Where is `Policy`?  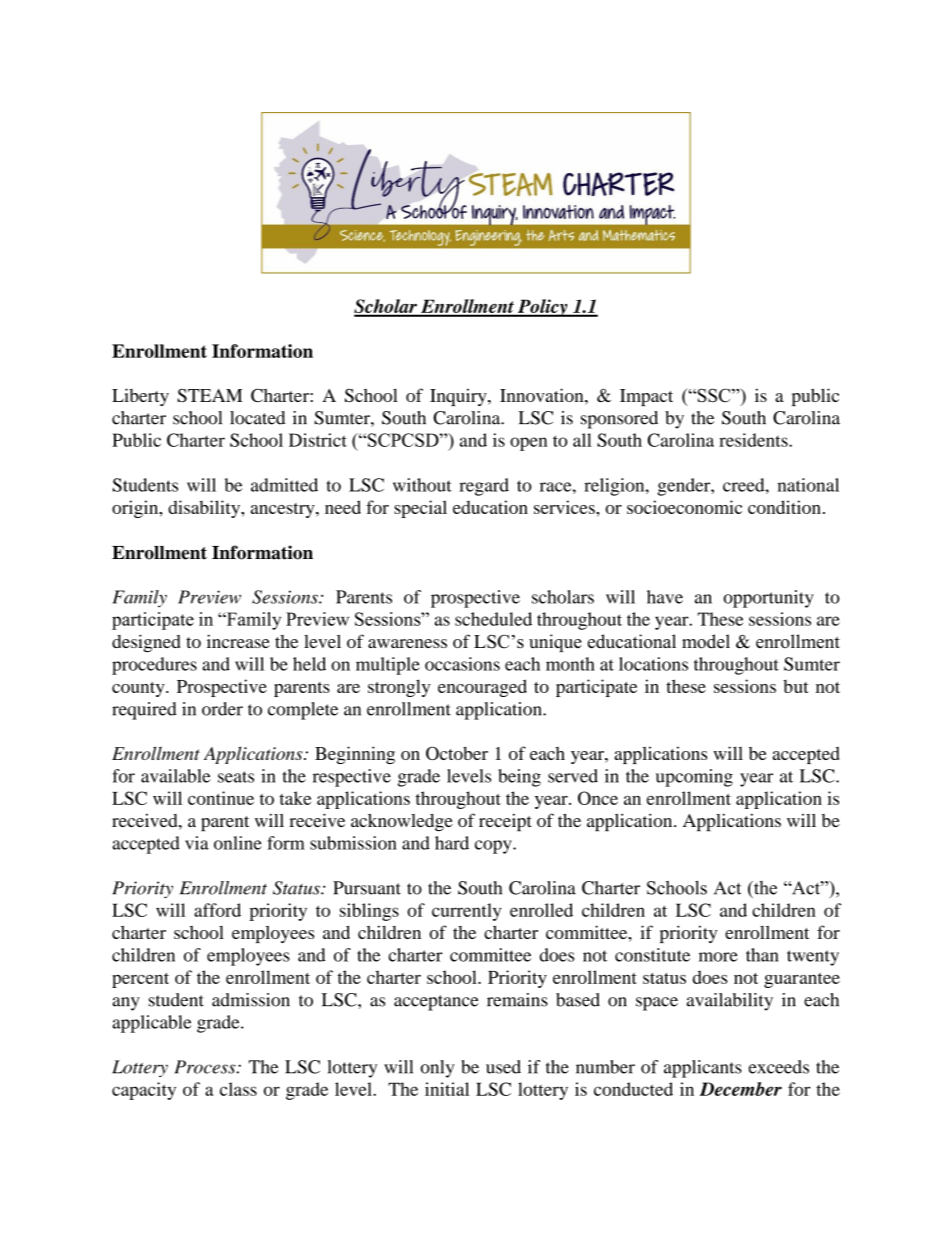 Policy is located at coordinates (543, 308).
